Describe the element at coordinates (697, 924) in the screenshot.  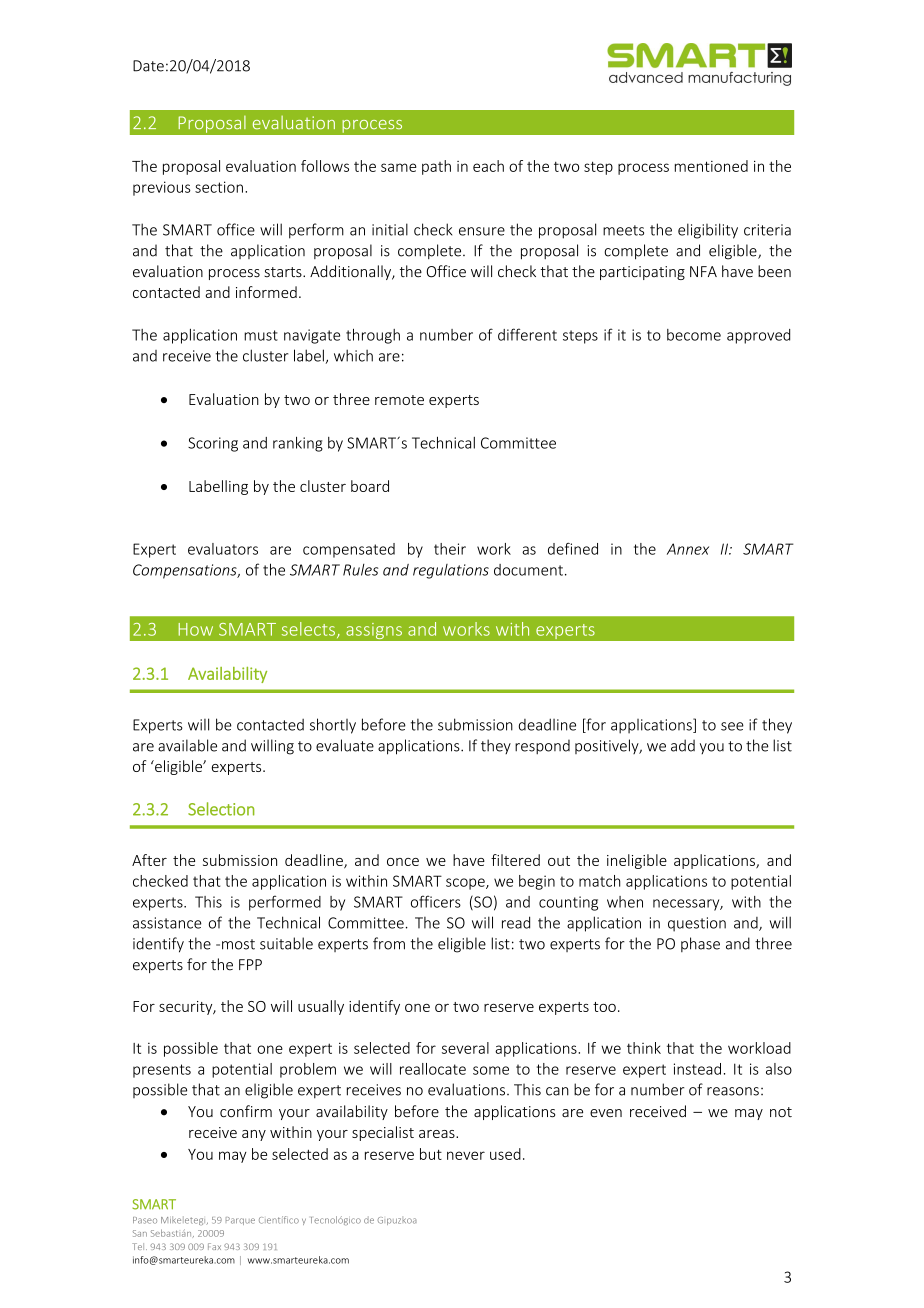
I see `question` at that location.
